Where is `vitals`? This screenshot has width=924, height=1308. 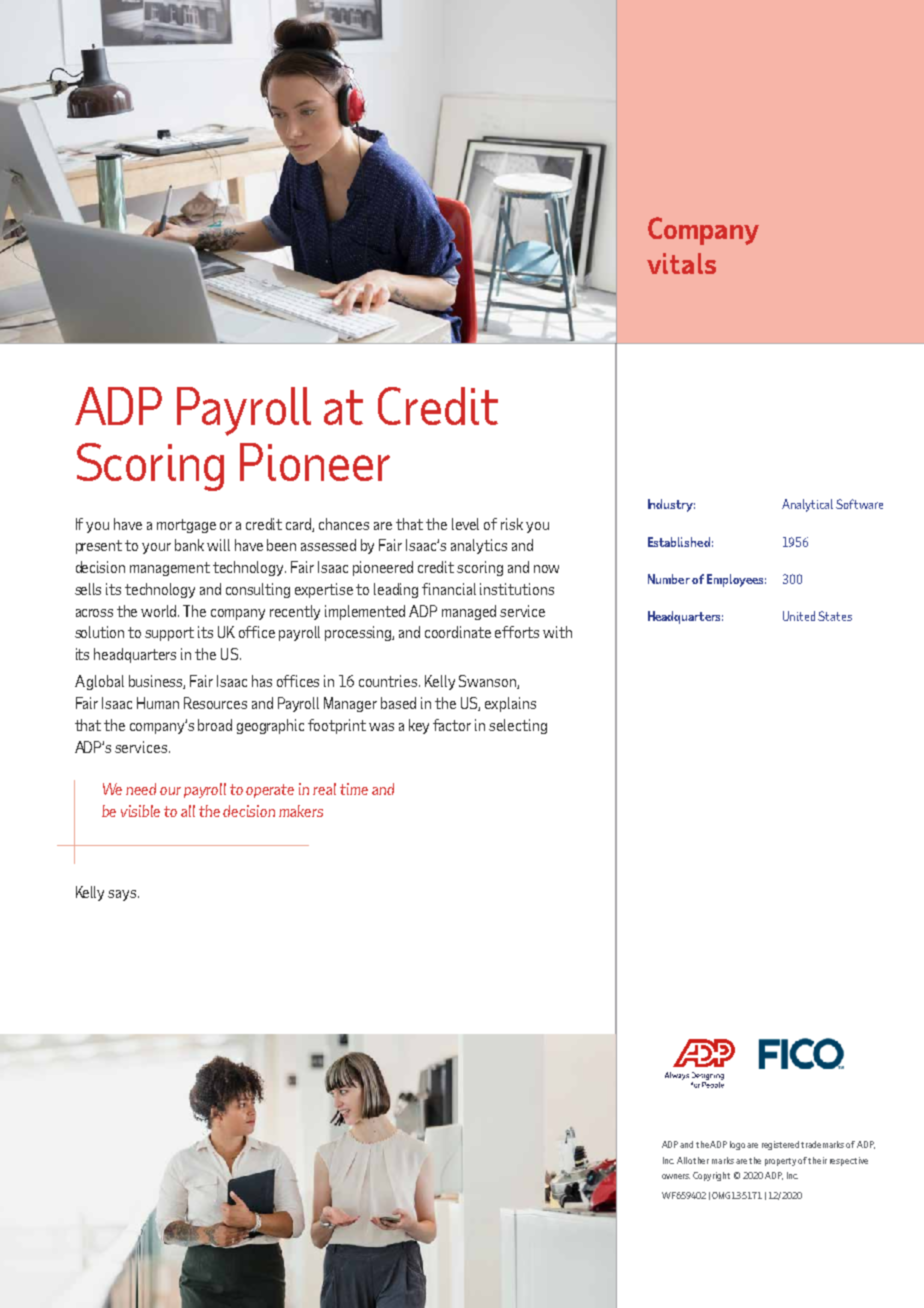 vitals is located at coordinates (681, 263).
